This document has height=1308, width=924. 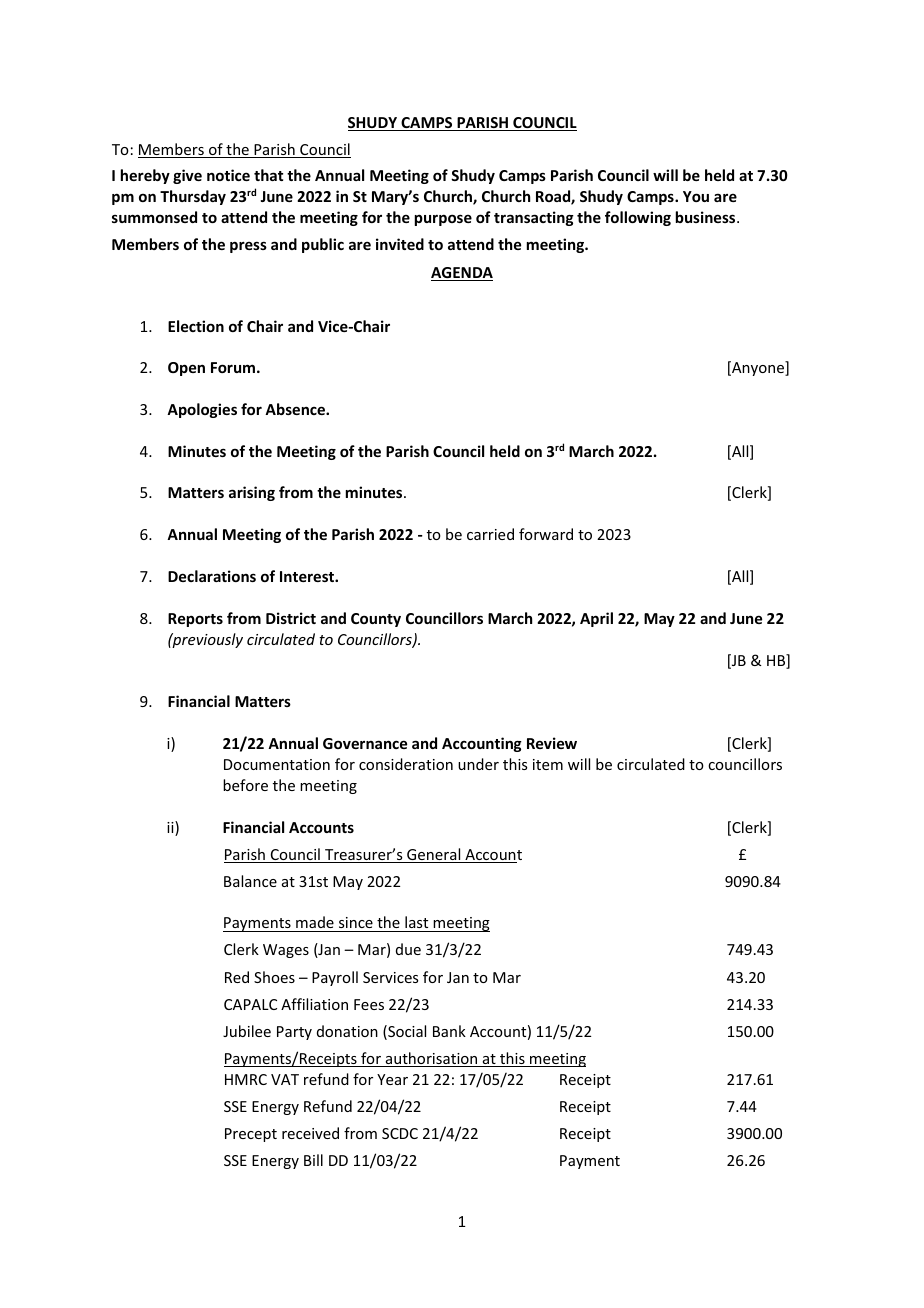 What do you see at coordinates (443, 220) in the document?
I see `purpose` at bounding box center [443, 220].
